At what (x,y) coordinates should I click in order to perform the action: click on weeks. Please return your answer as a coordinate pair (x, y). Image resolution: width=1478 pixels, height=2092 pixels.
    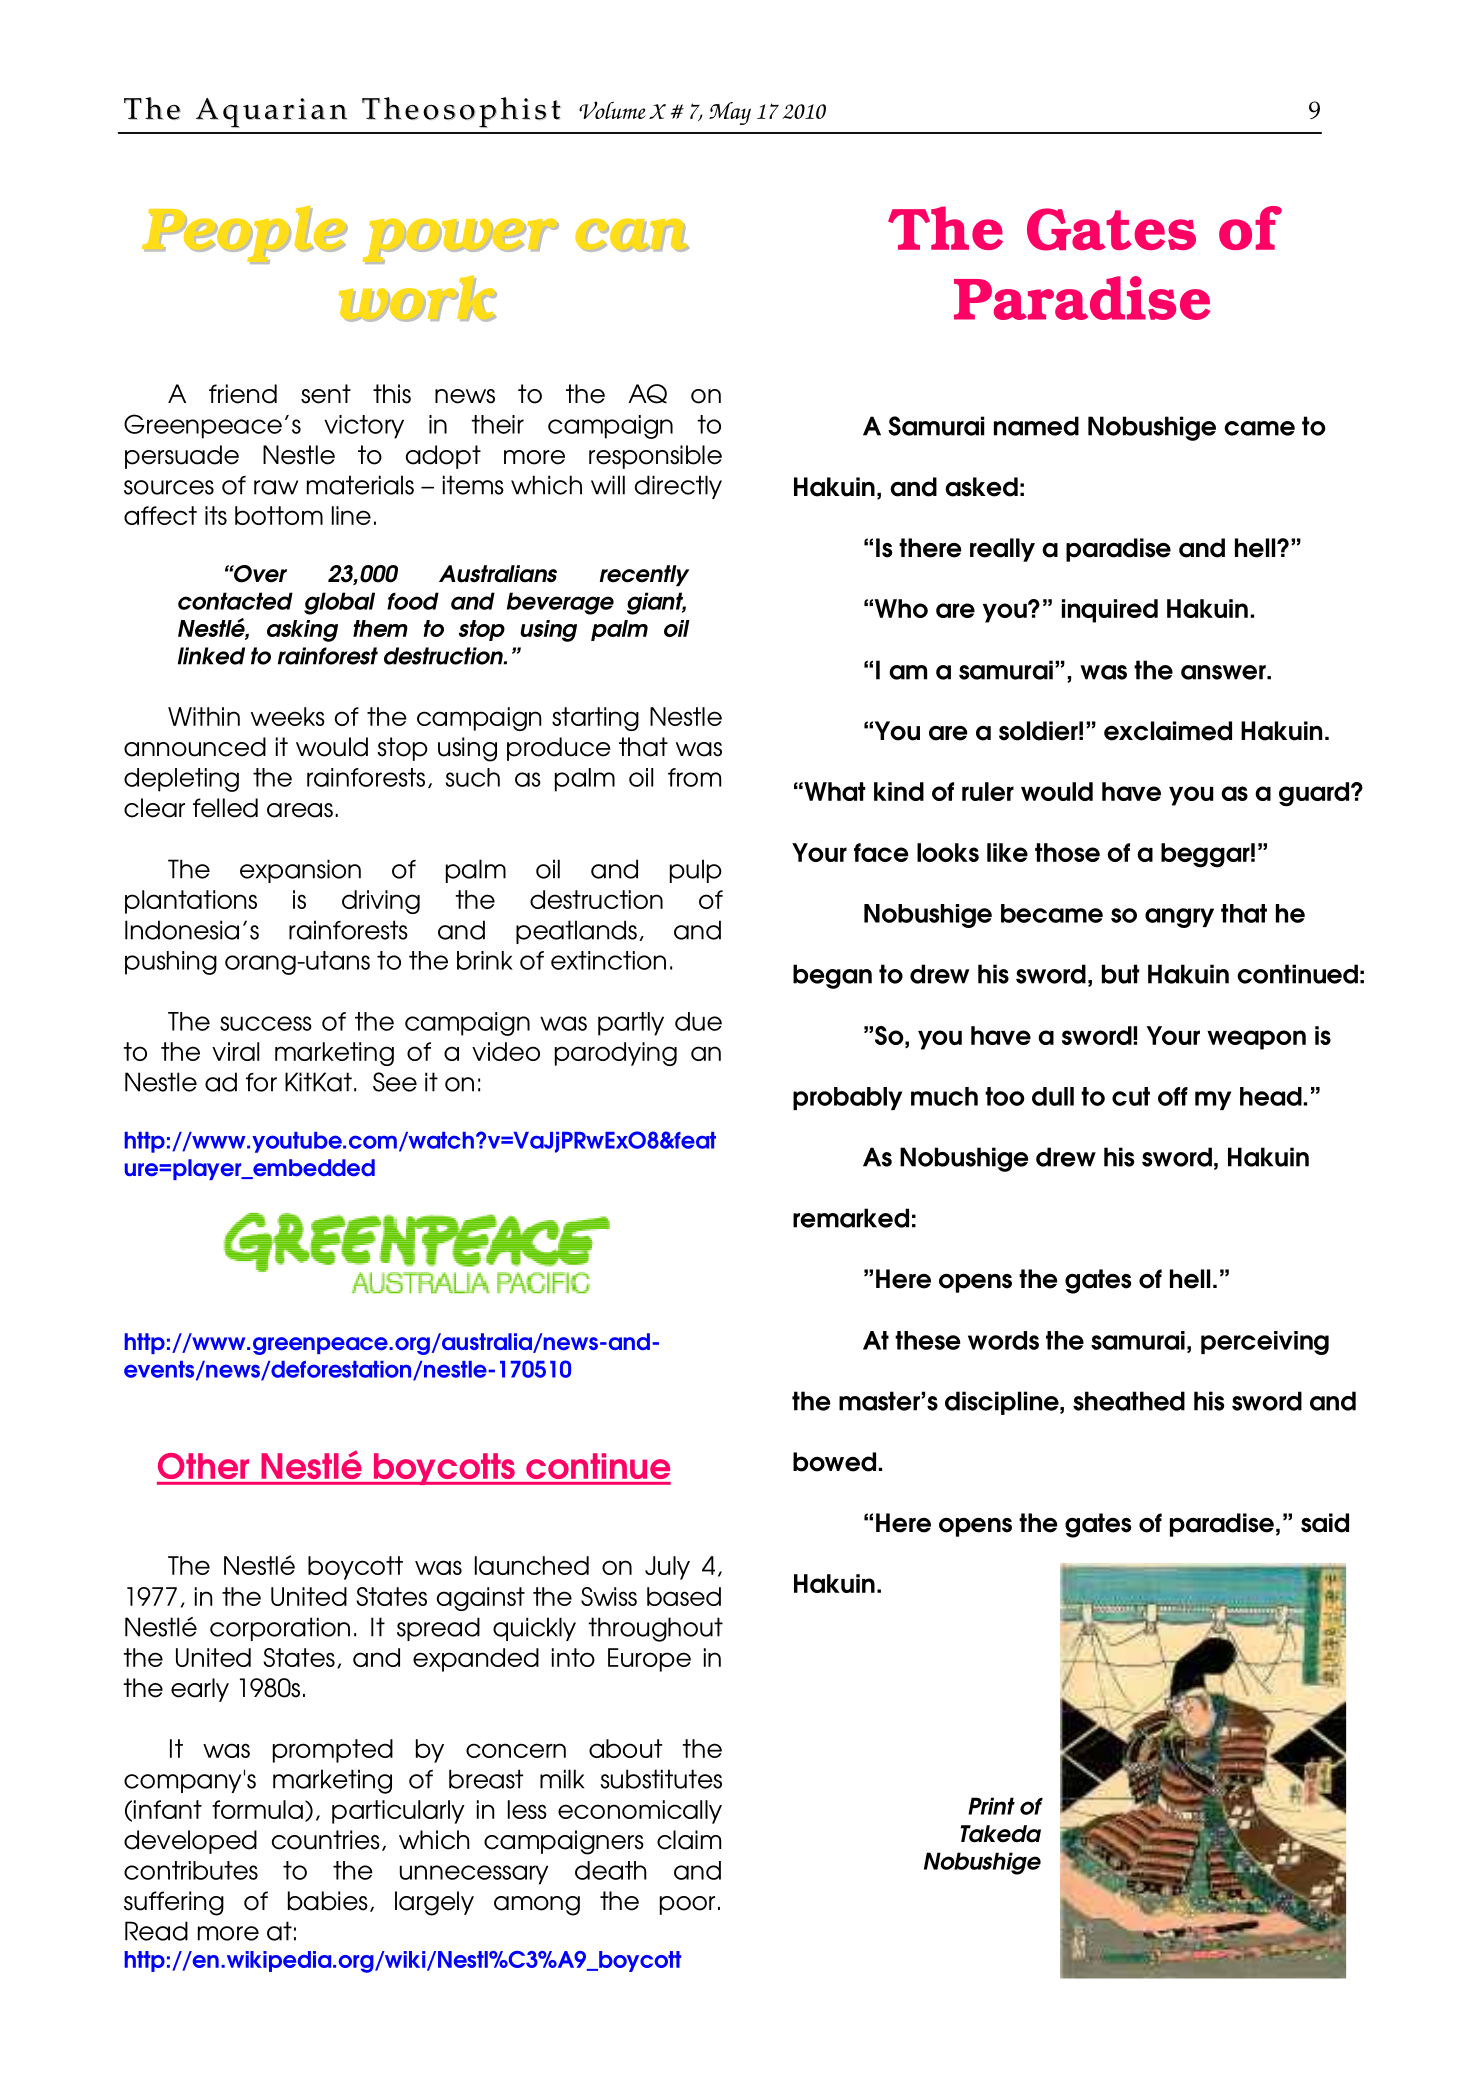
    Looking at the image, I should click on (288, 716).
